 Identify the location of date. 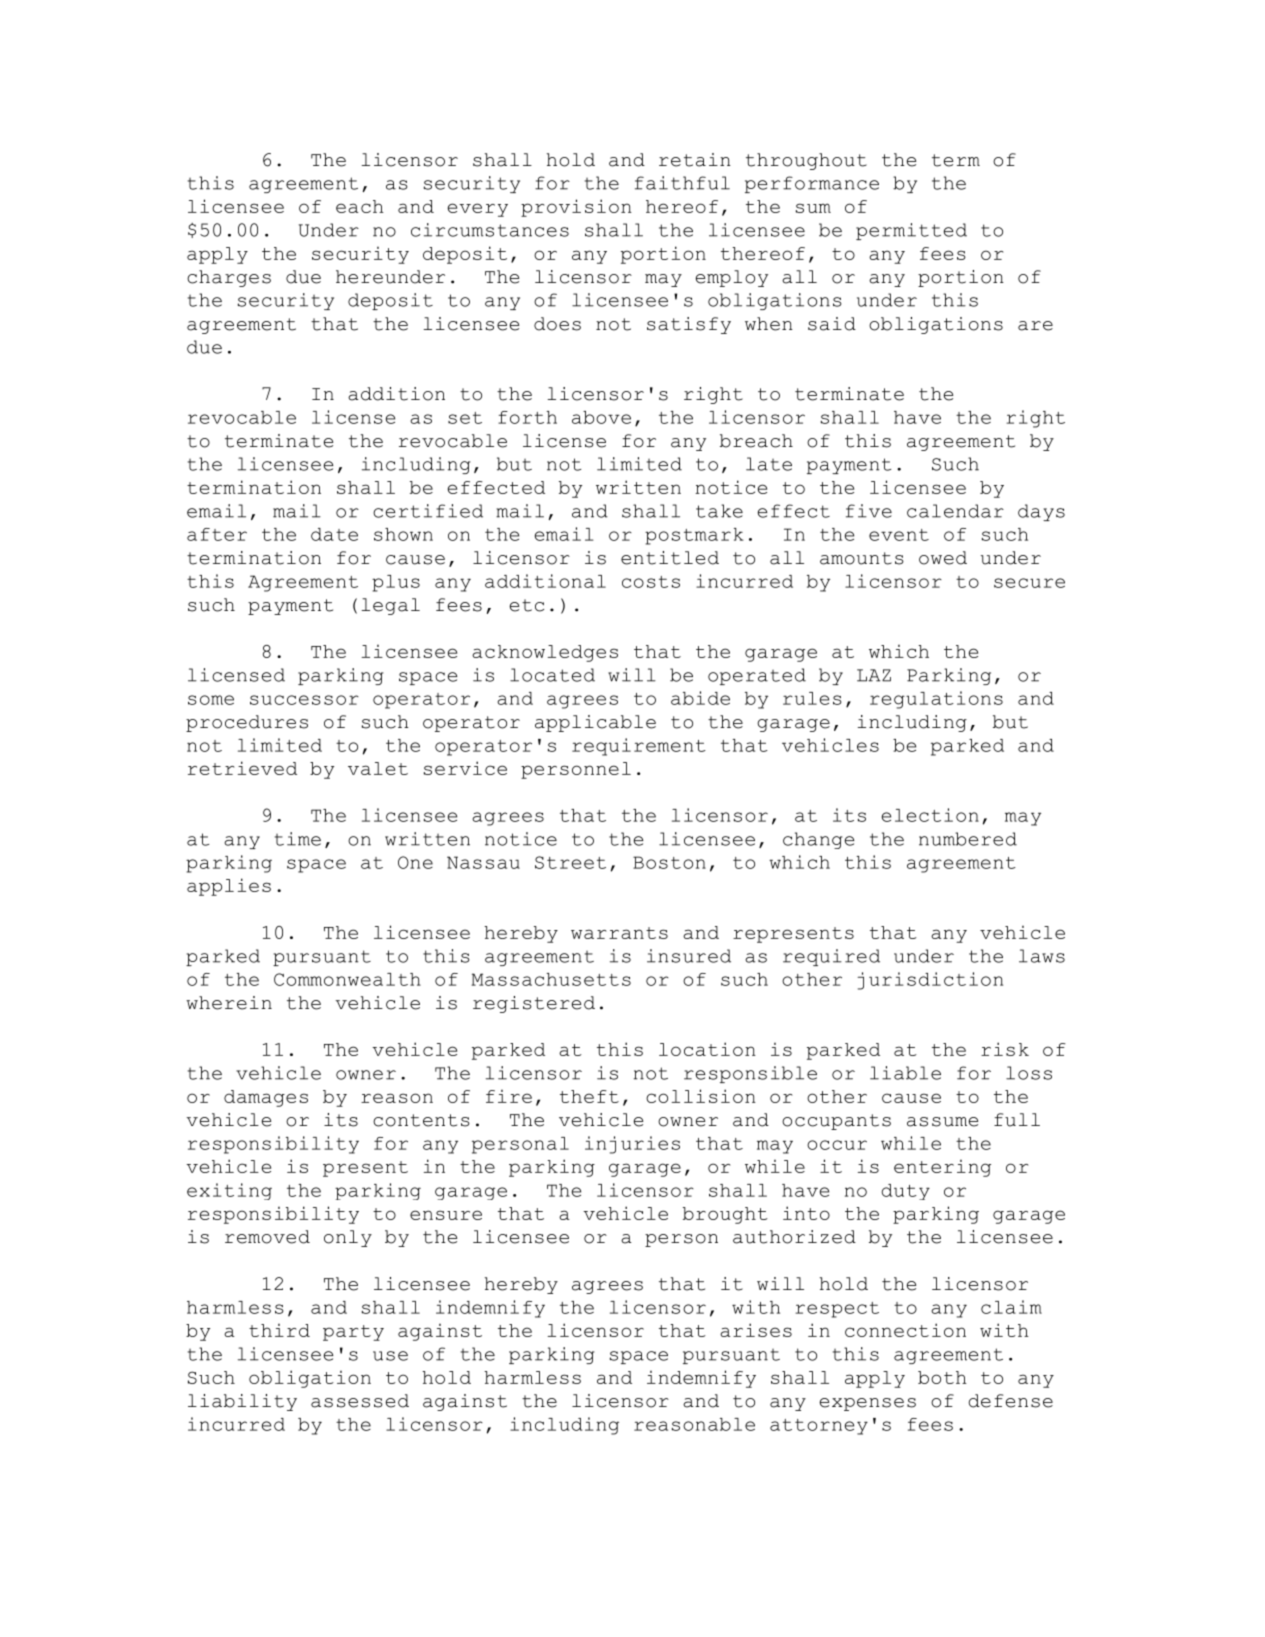
(334, 534).
